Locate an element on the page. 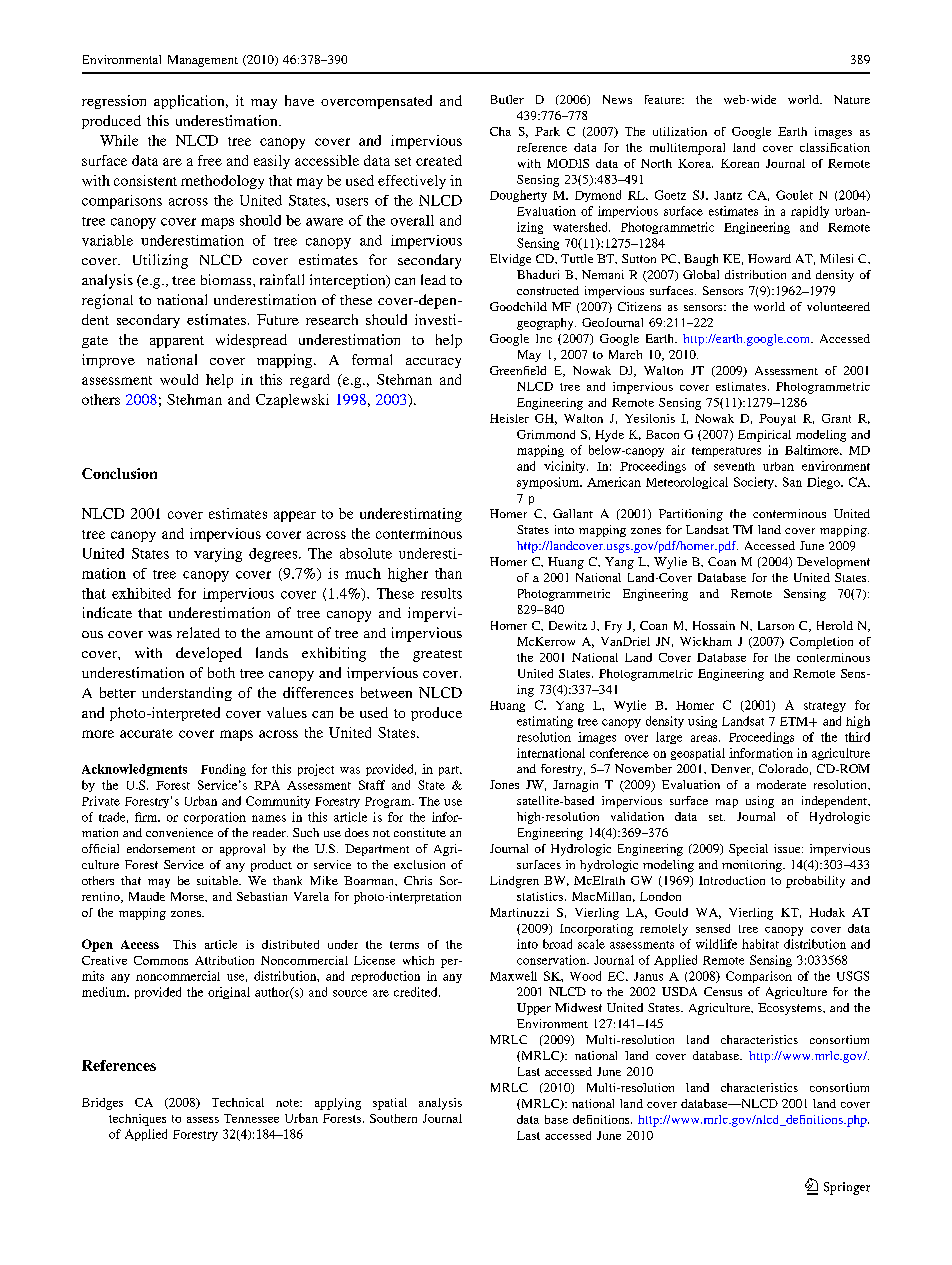 The image size is (952, 1265). Nature is located at coordinates (852, 99).
